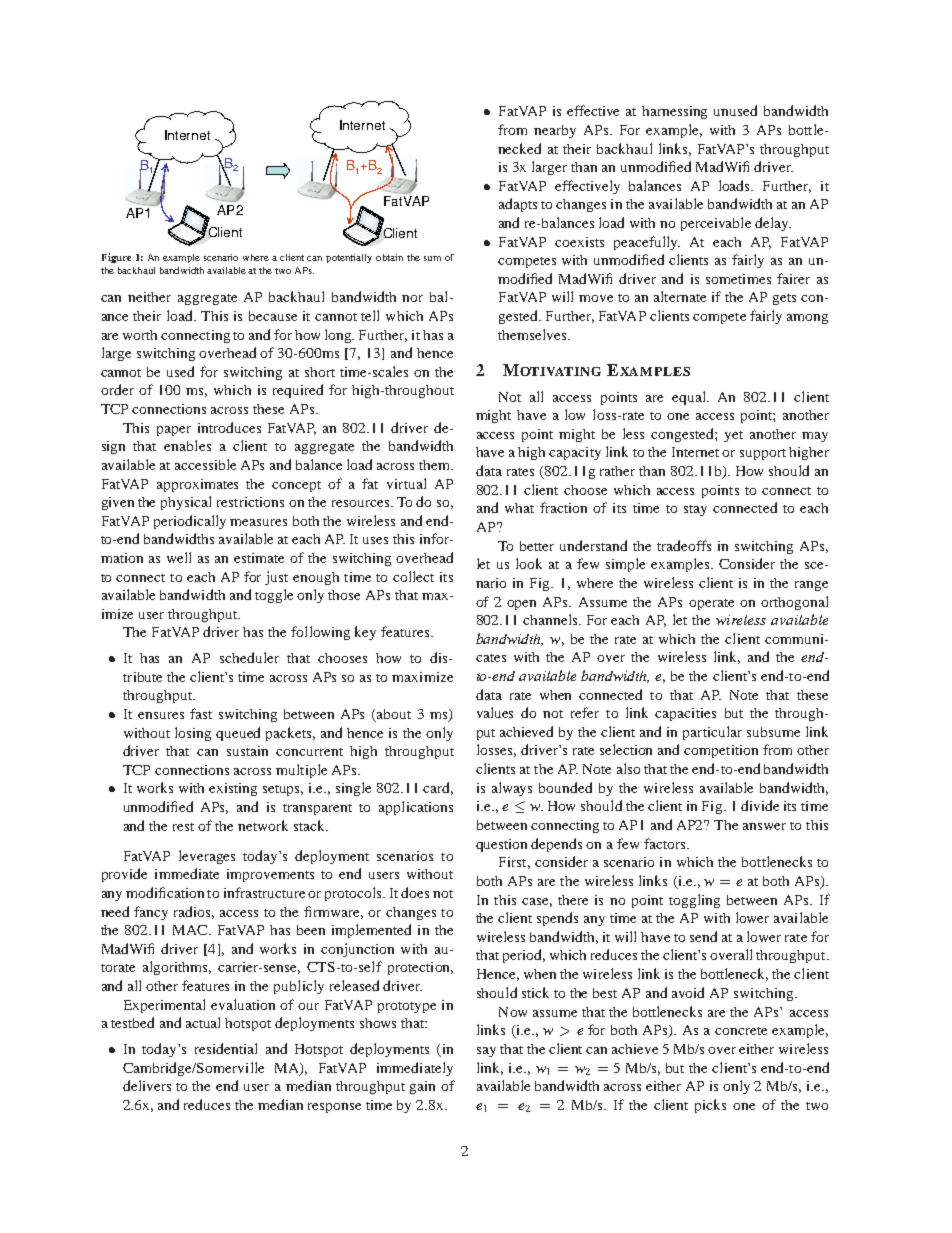 The height and width of the screenshot is (1233, 952). Describe the element at coordinates (555, 131) in the screenshot. I see `nearby` at that location.
